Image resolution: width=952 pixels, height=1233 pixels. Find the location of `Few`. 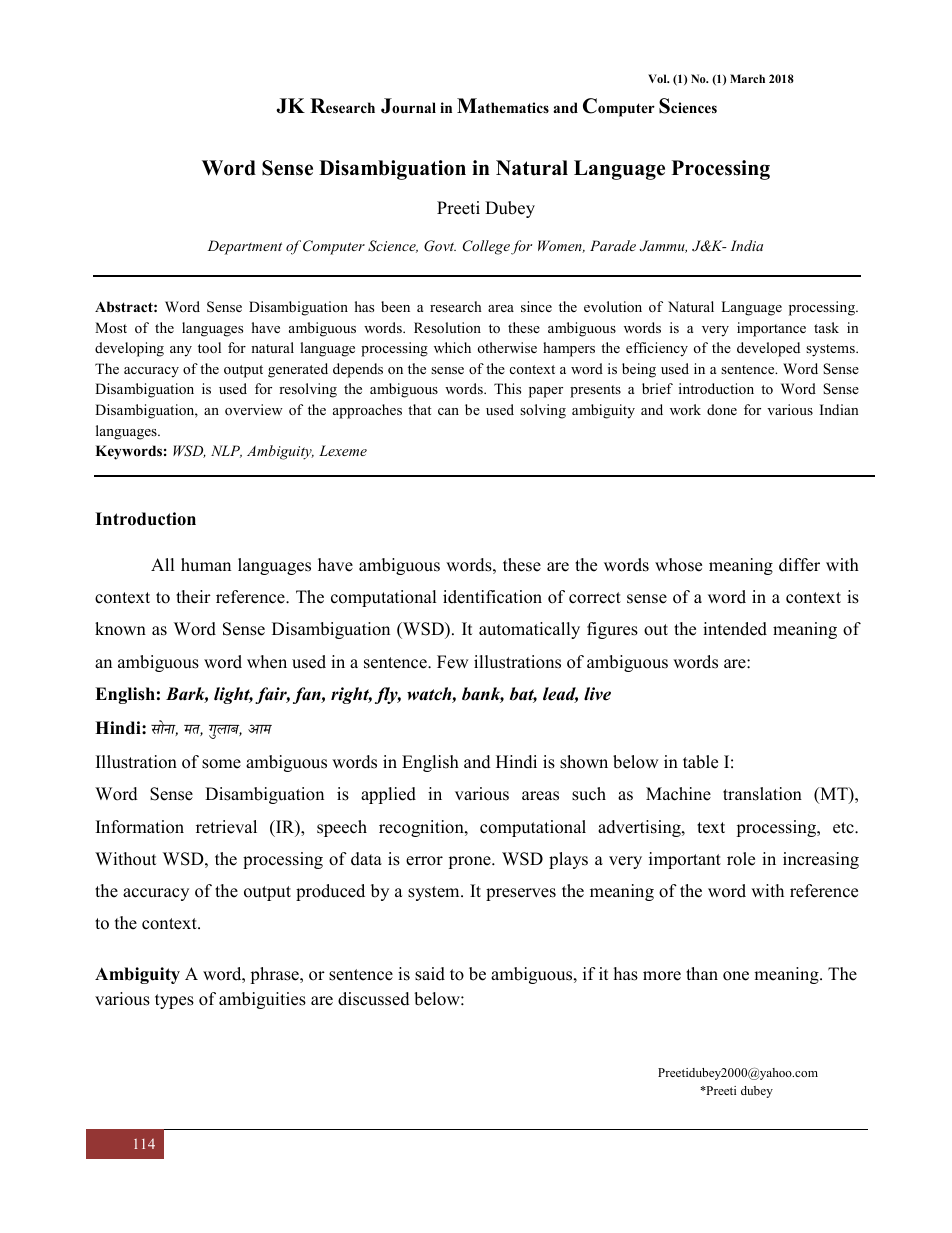

Few is located at coordinates (452, 662).
